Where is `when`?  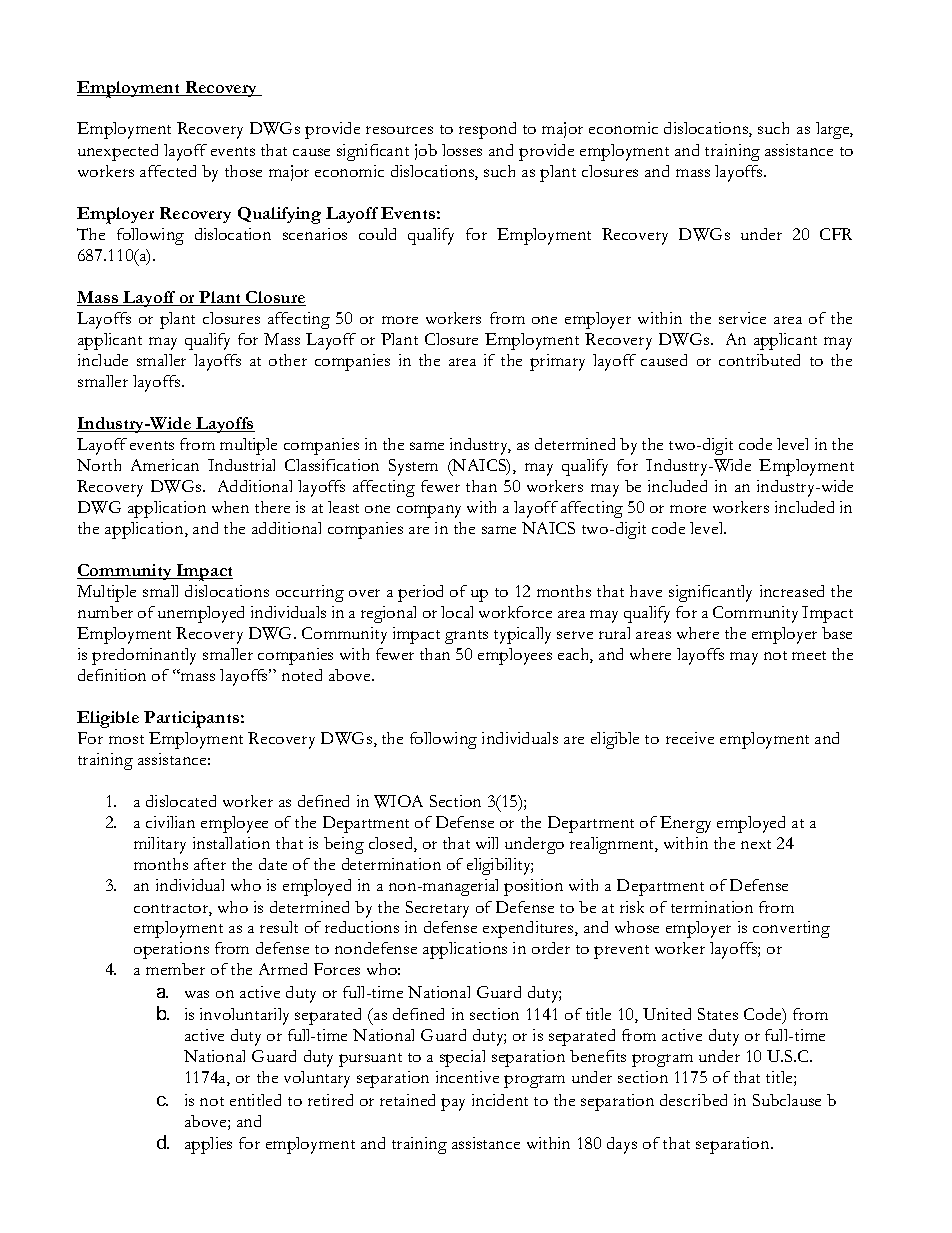 when is located at coordinates (230, 507).
